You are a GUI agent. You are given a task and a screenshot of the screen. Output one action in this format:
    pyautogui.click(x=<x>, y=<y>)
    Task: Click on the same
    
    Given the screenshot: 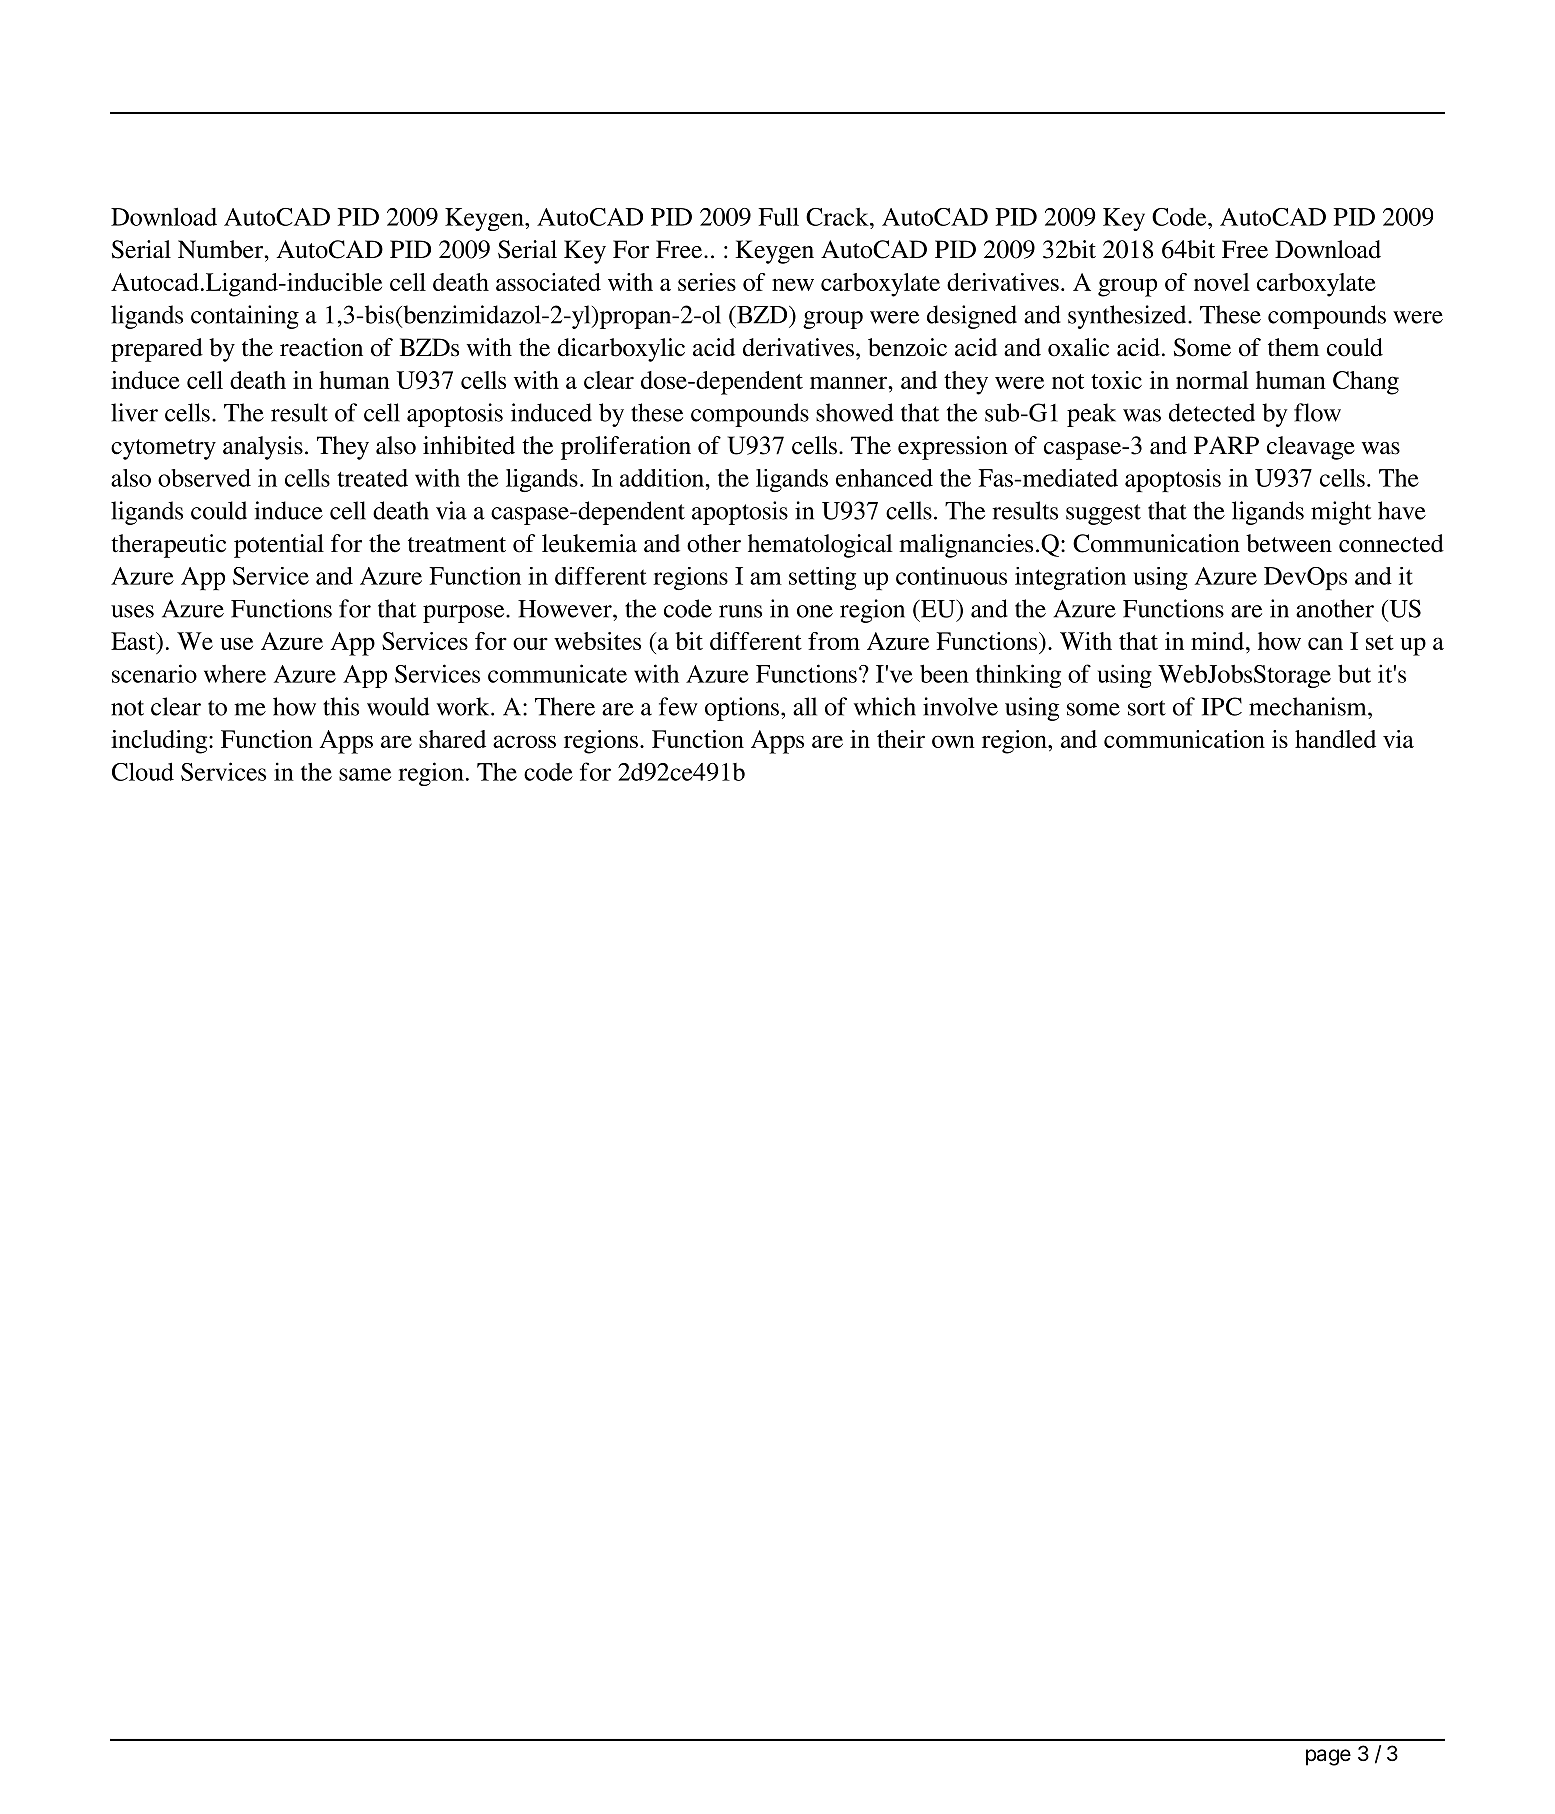 What is the action you would take?
    pyautogui.click(x=365, y=774)
